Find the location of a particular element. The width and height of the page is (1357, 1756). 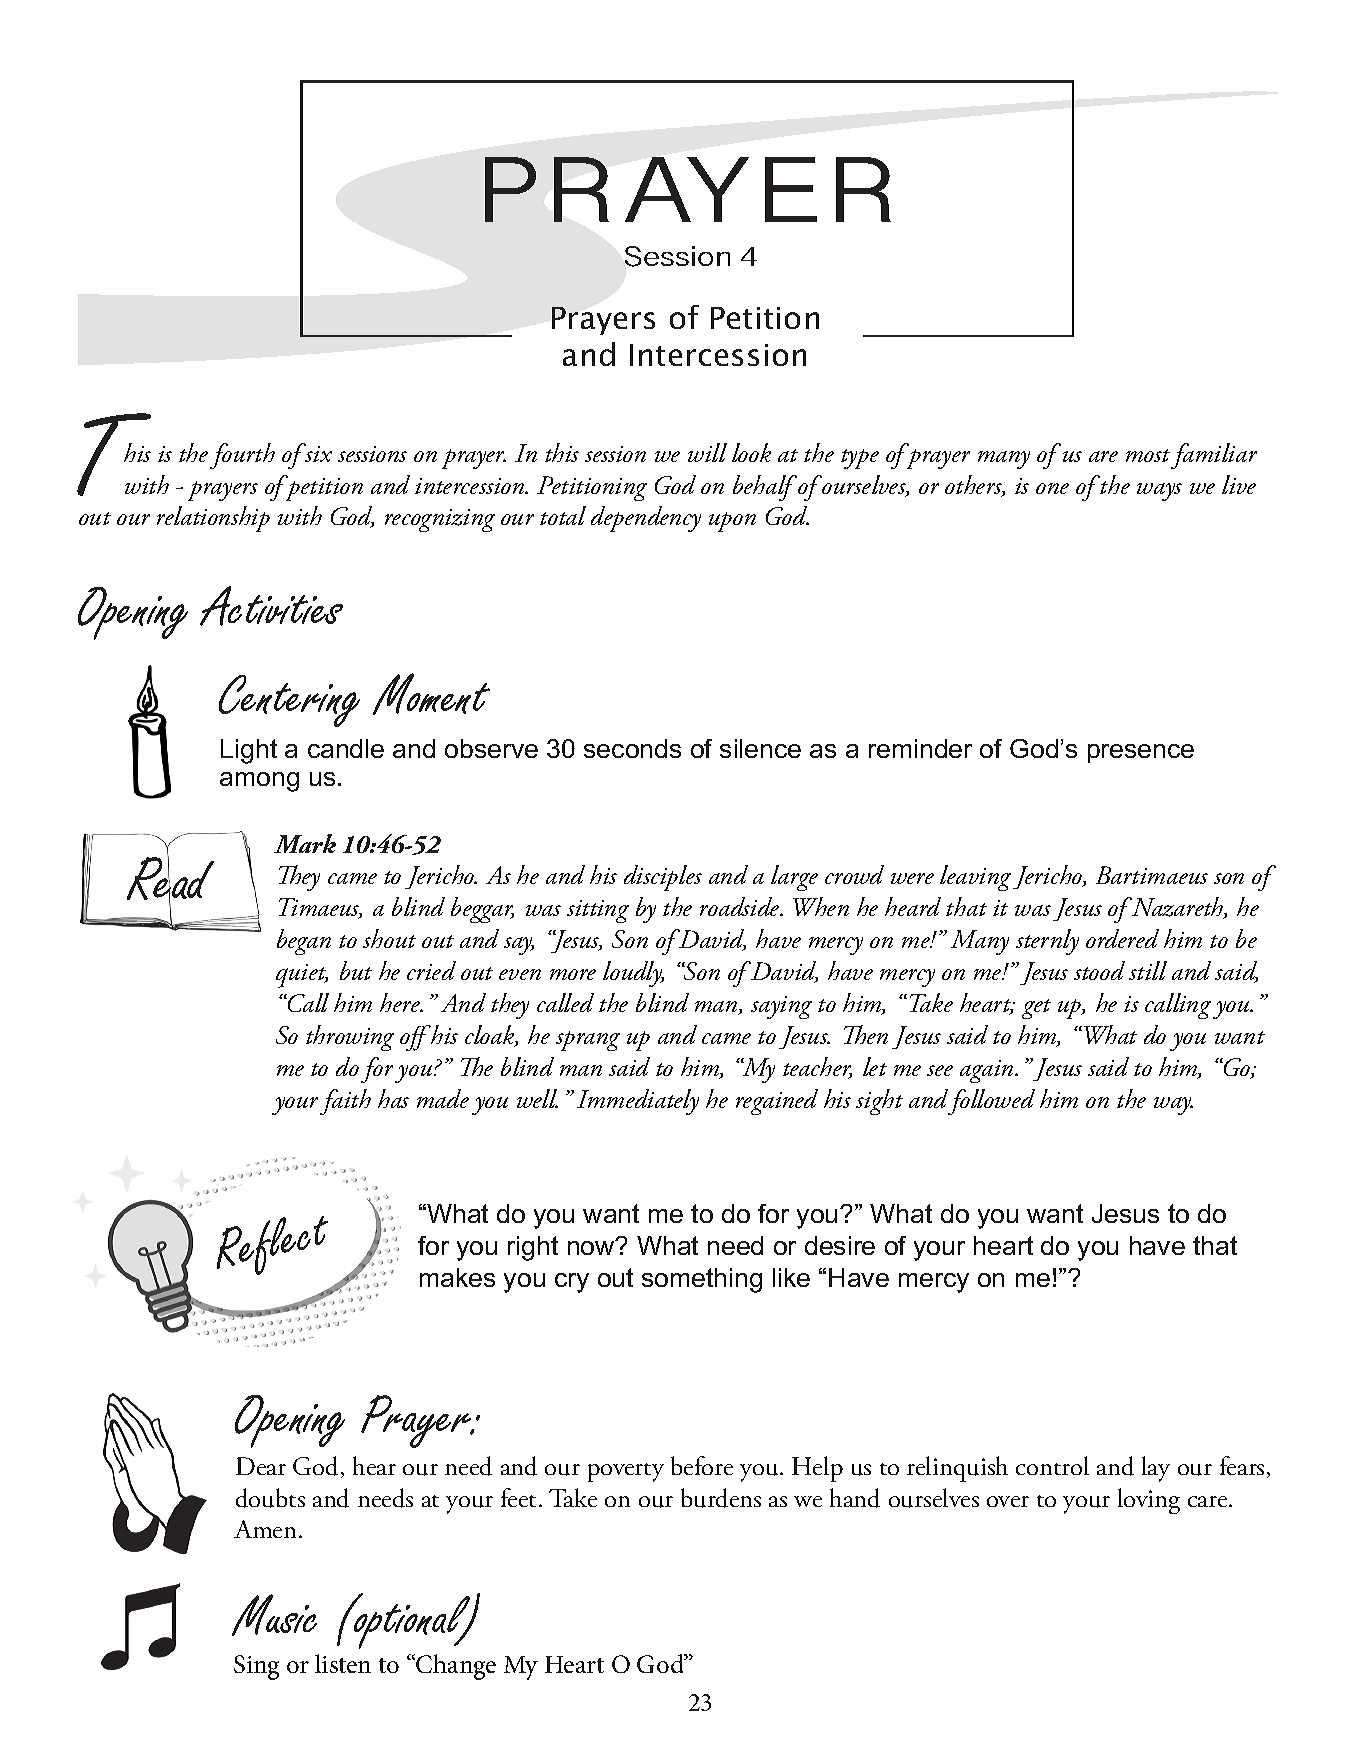

loving is located at coordinates (1149, 1501).
